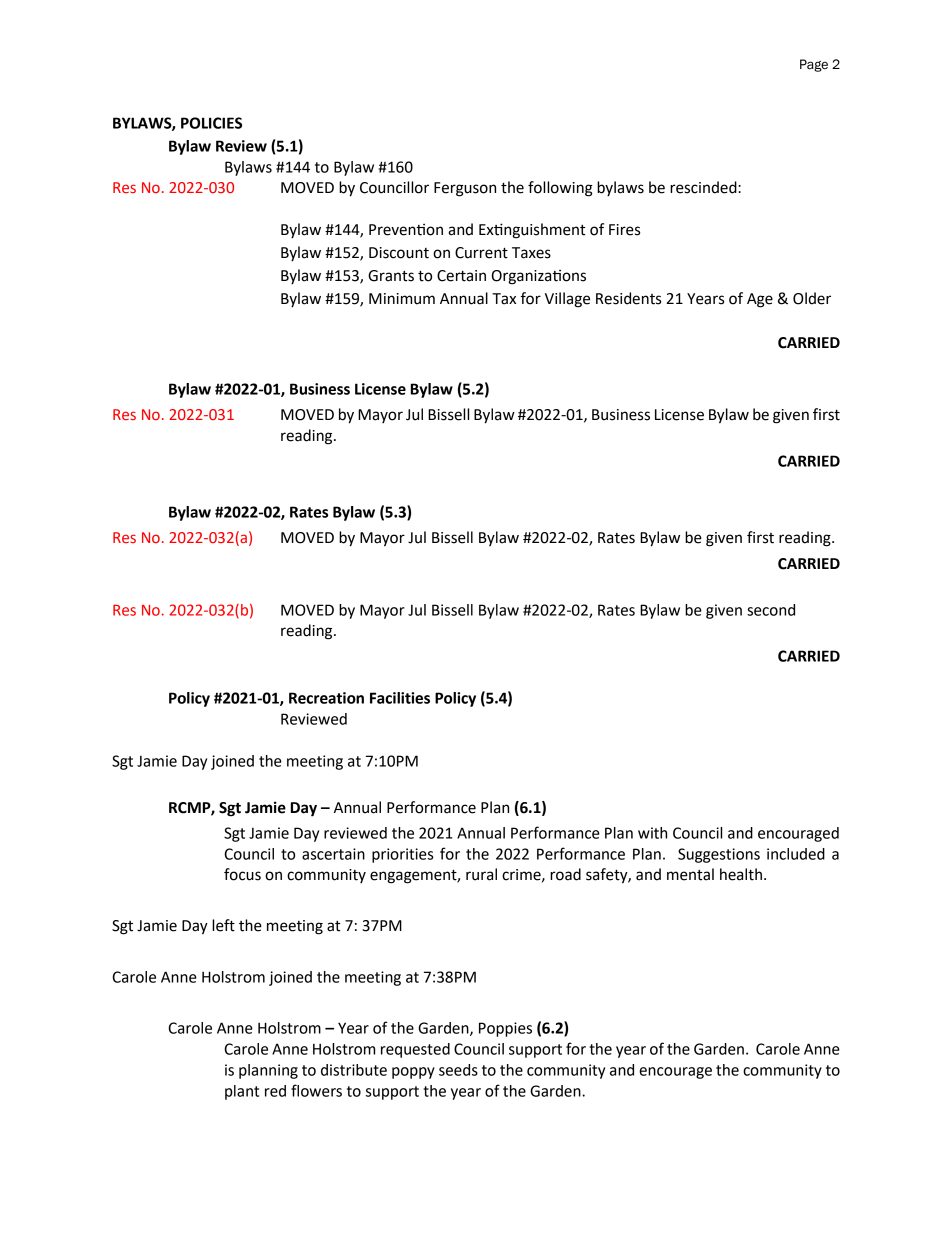 This screenshot has width=952, height=1233. What do you see at coordinates (719, 855) in the screenshot?
I see `Suggestions` at bounding box center [719, 855].
